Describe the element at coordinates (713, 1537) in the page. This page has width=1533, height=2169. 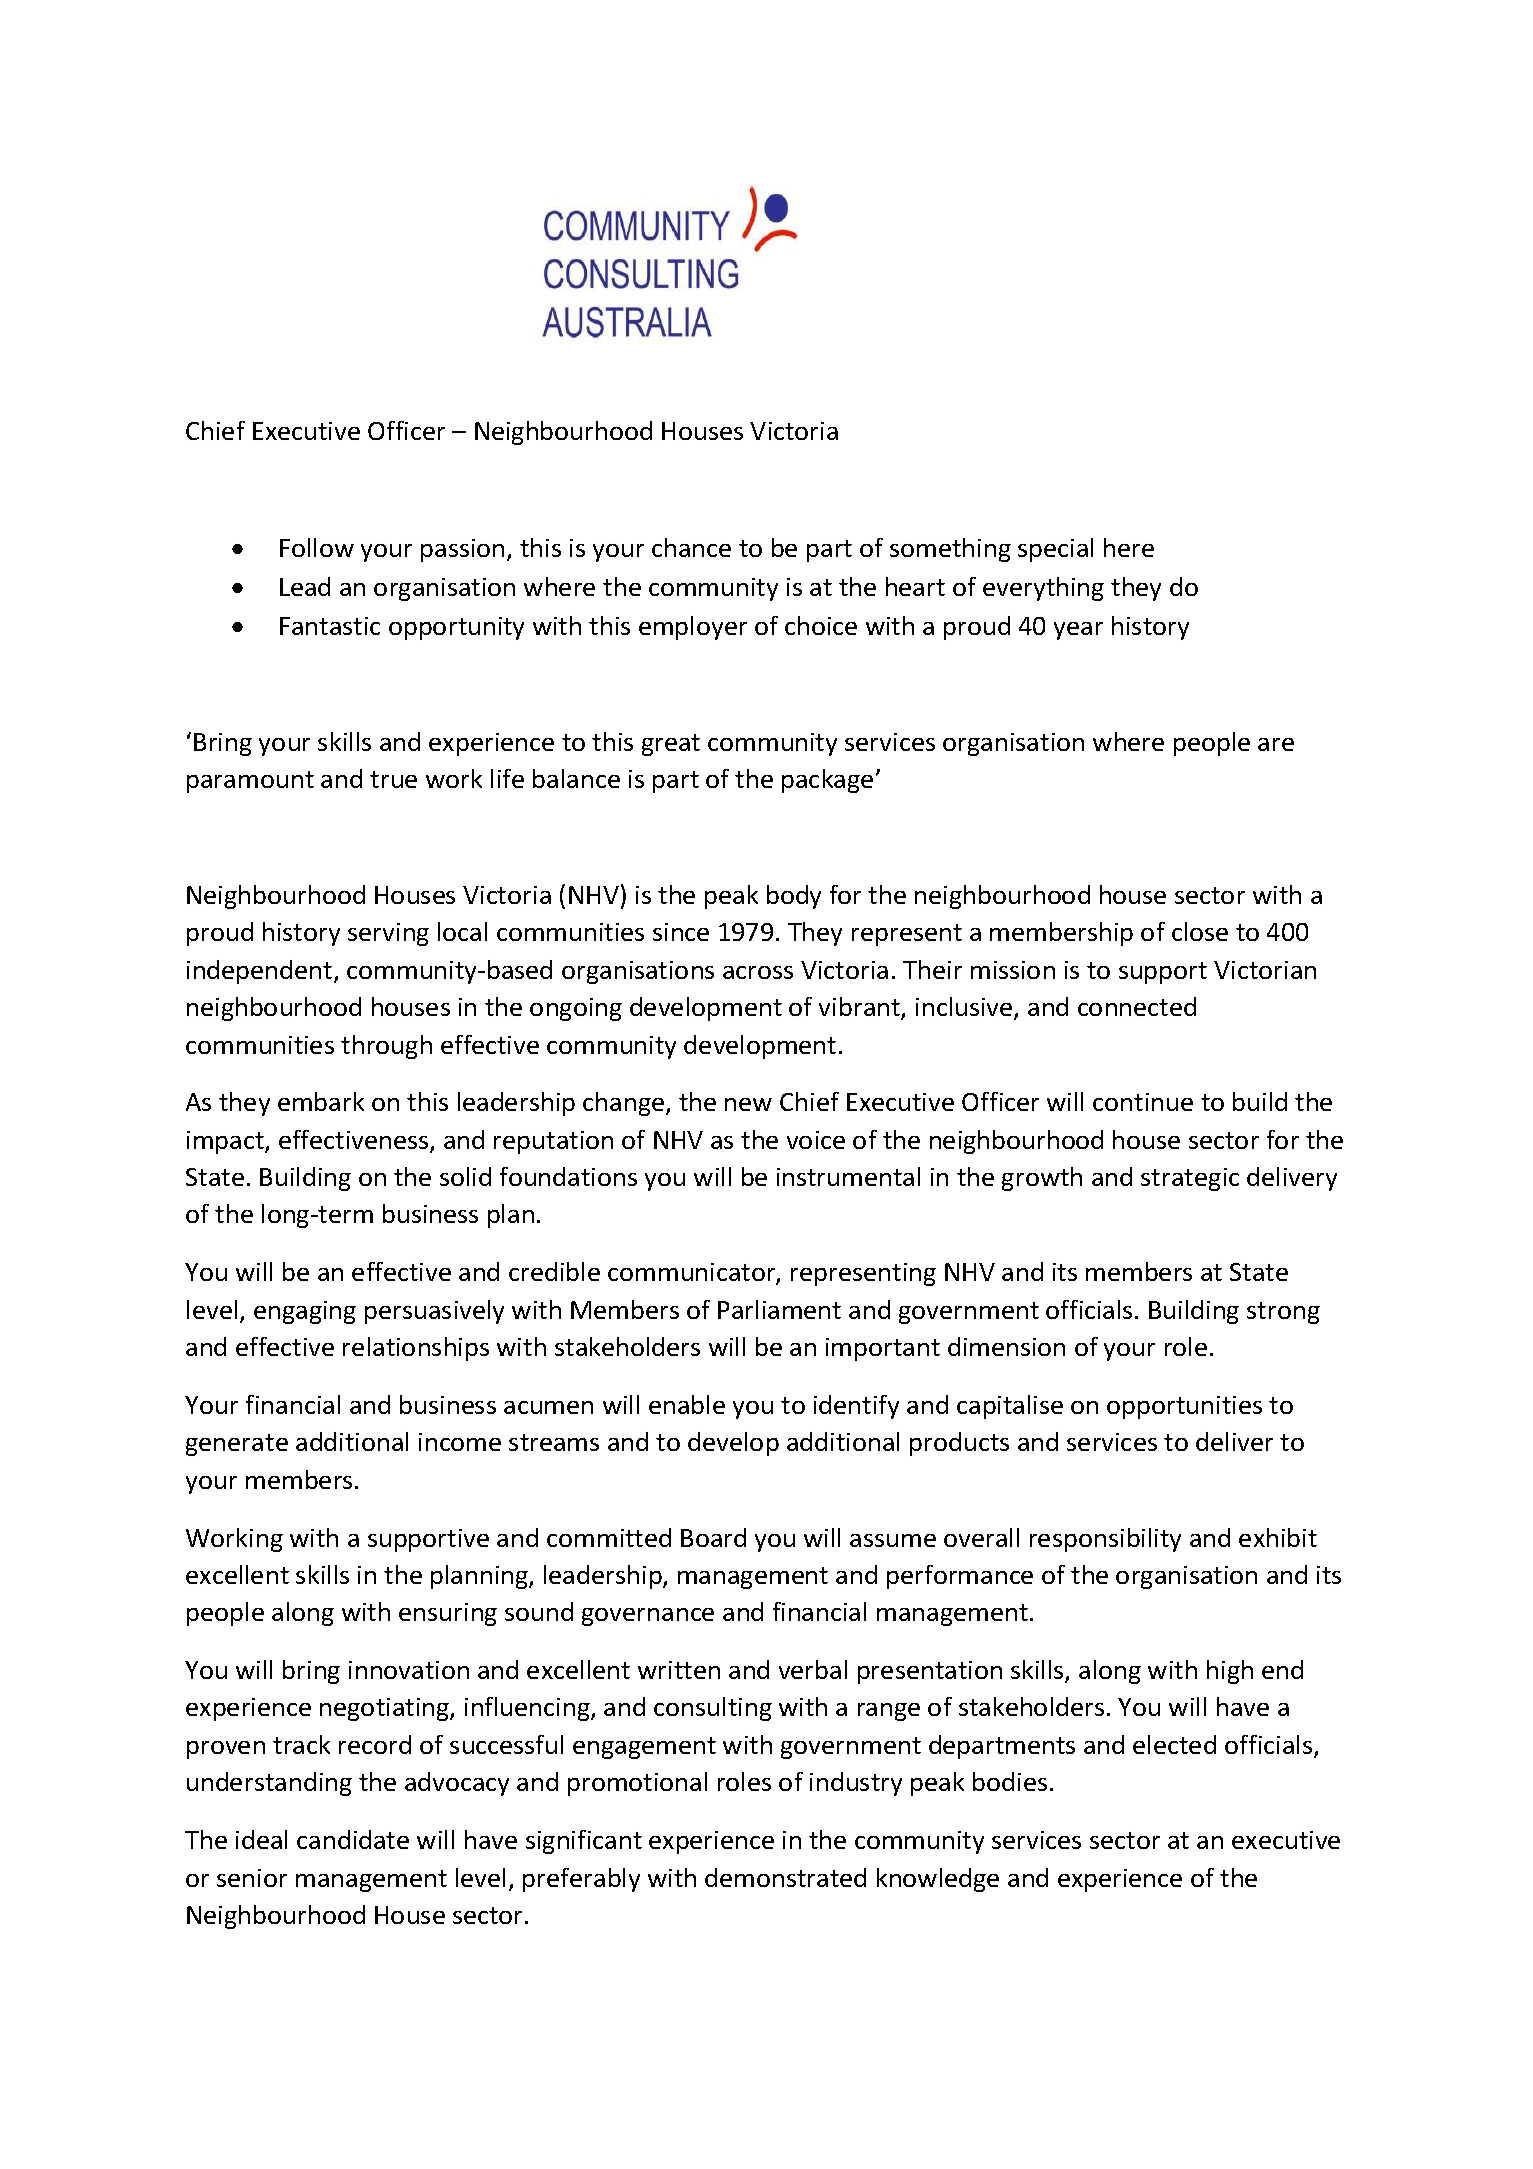
I see `Board` at that location.
